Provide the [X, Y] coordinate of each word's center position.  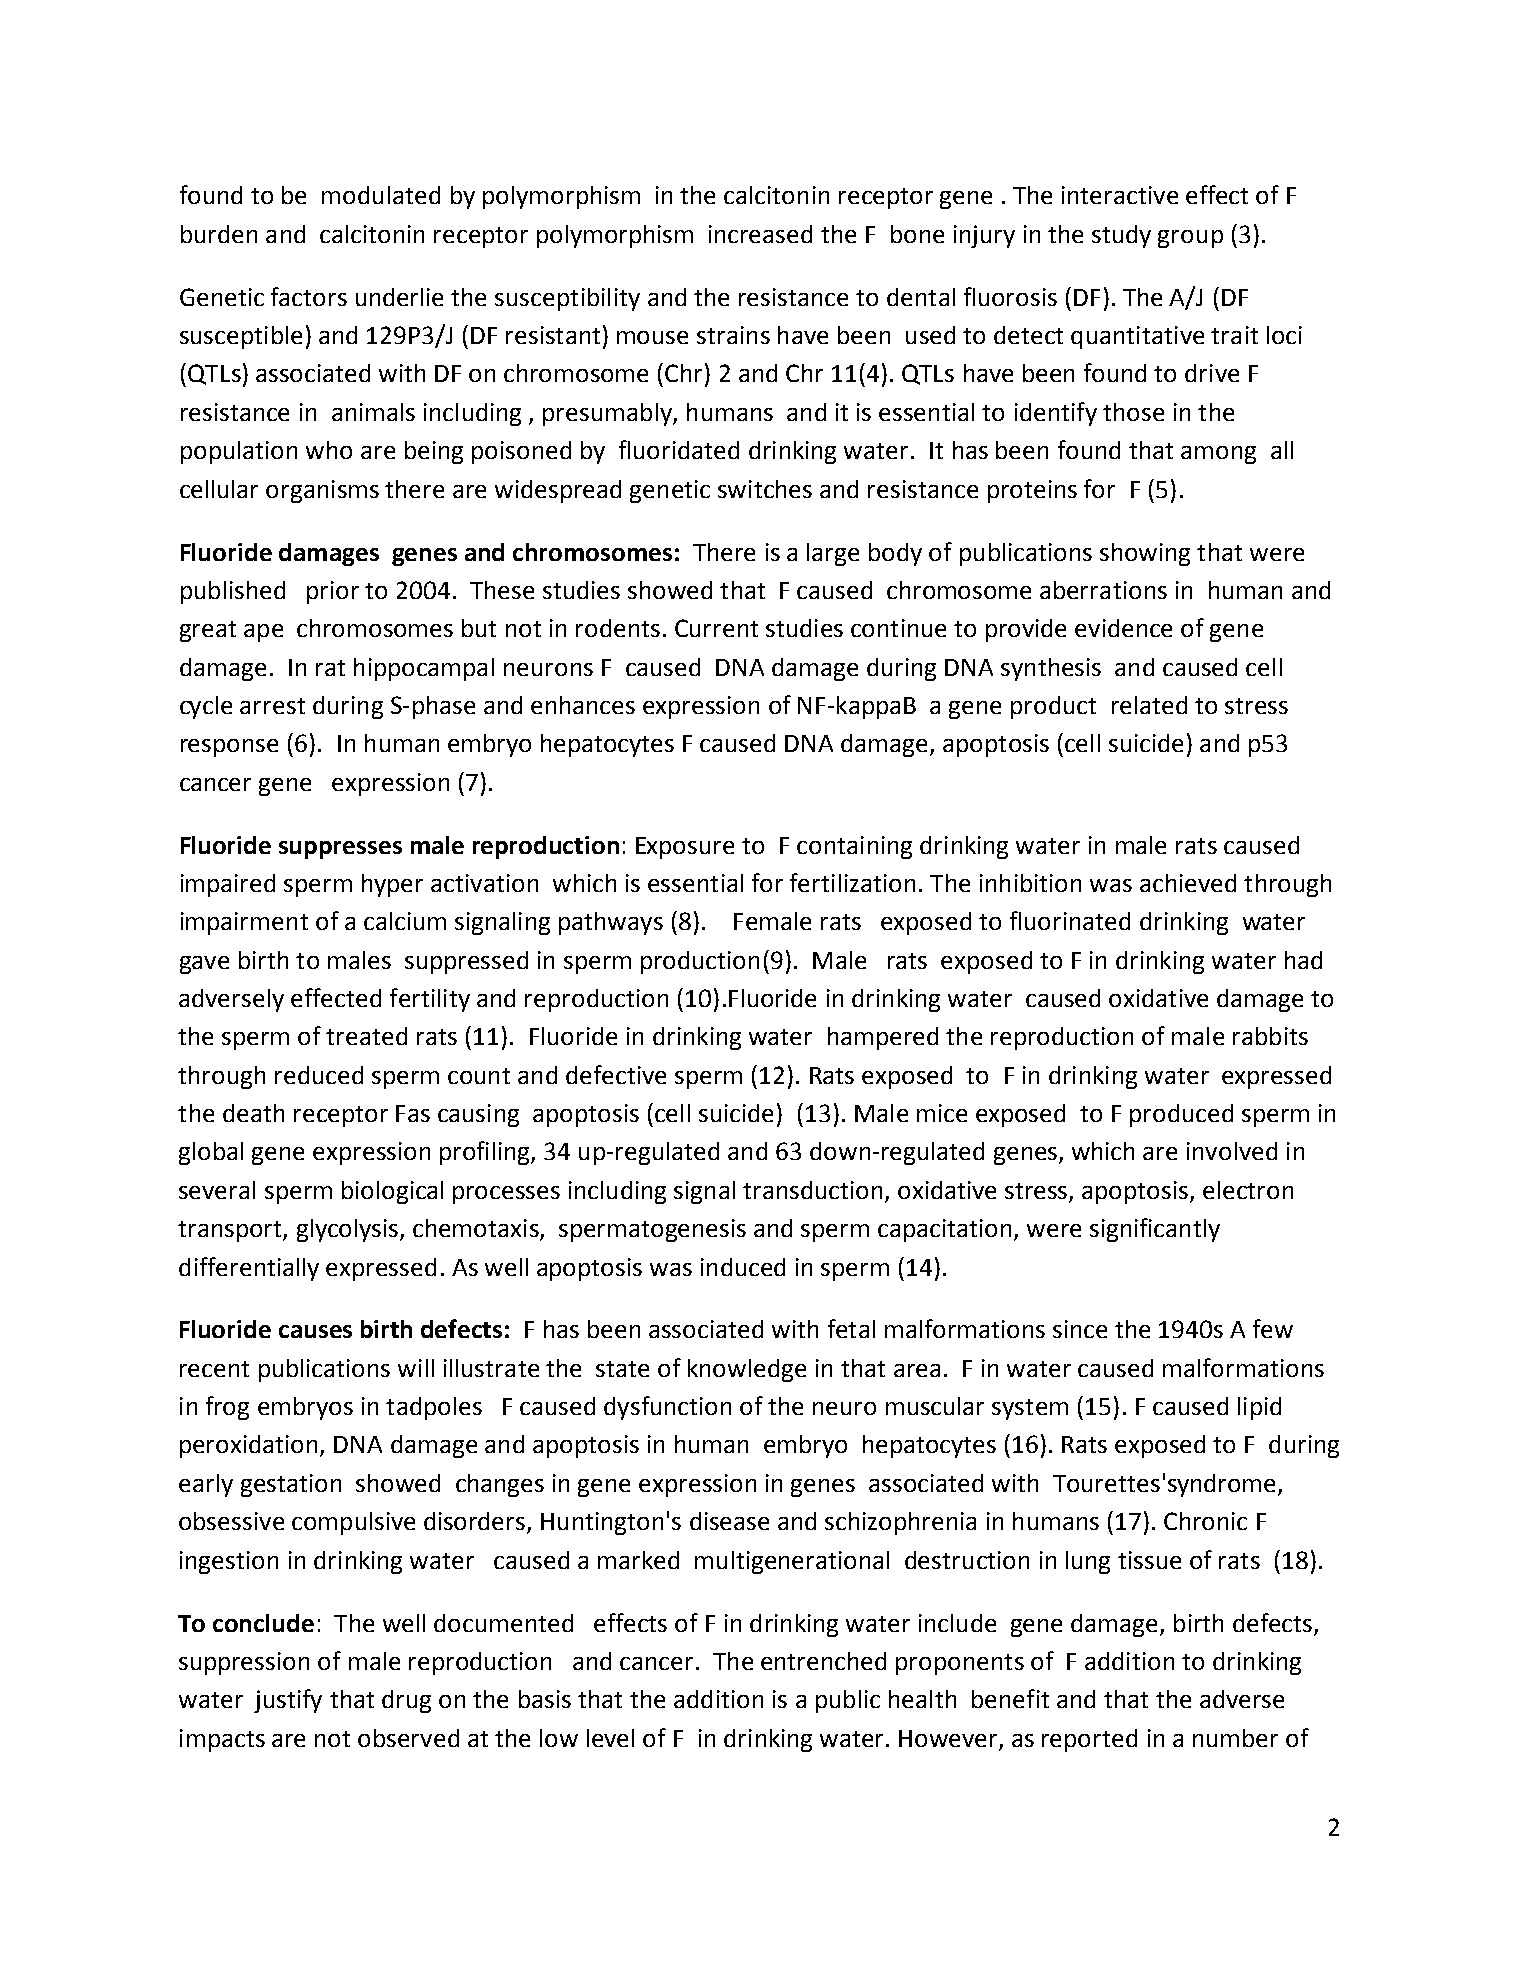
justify [288, 1701]
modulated [381, 195]
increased [760, 234]
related [1149, 705]
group [1190, 239]
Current [716, 628]
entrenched [823, 1661]
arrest [272, 706]
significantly [1155, 1230]
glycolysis [349, 1230]
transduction [812, 1190]
